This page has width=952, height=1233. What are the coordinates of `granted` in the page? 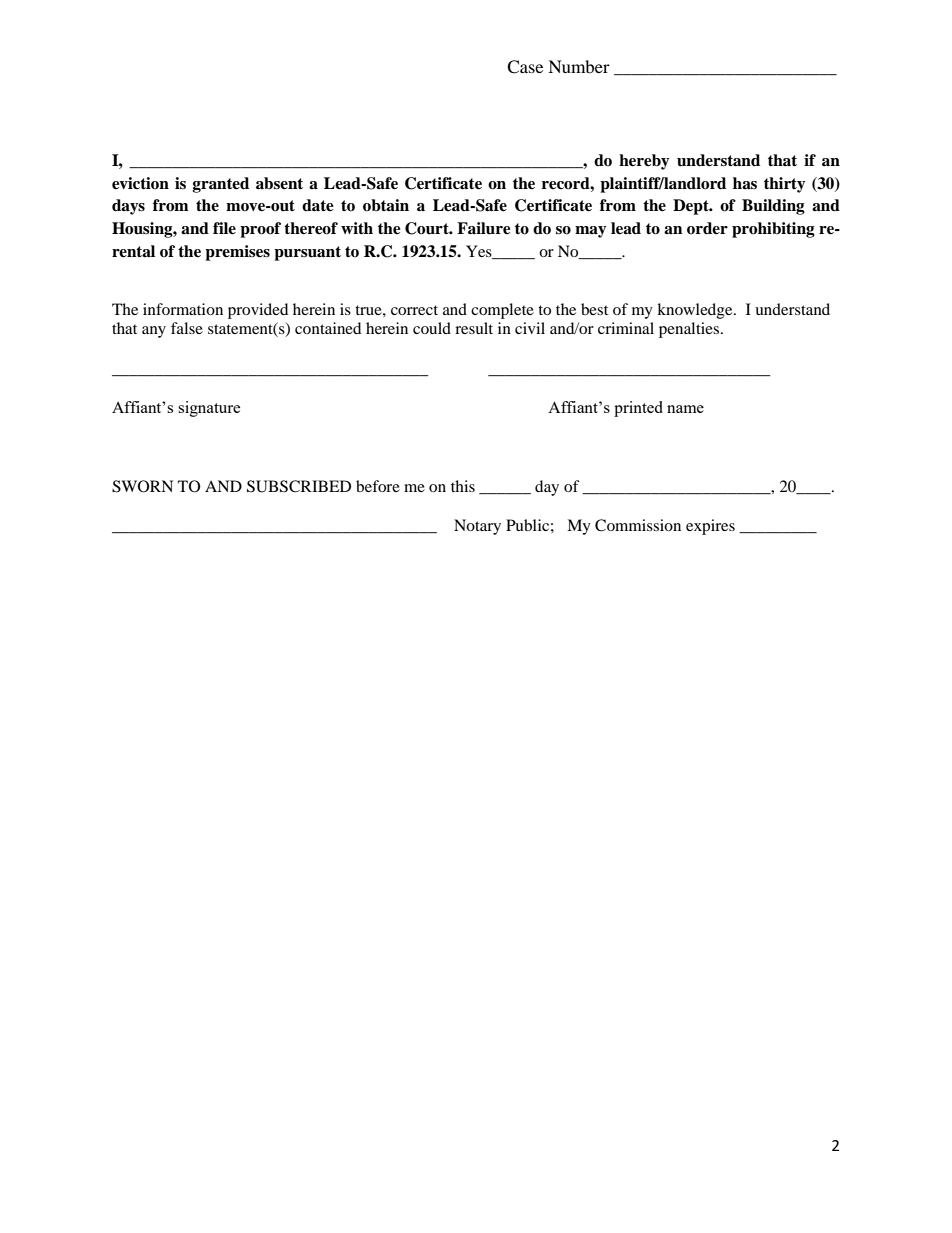 It's located at (221, 185).
